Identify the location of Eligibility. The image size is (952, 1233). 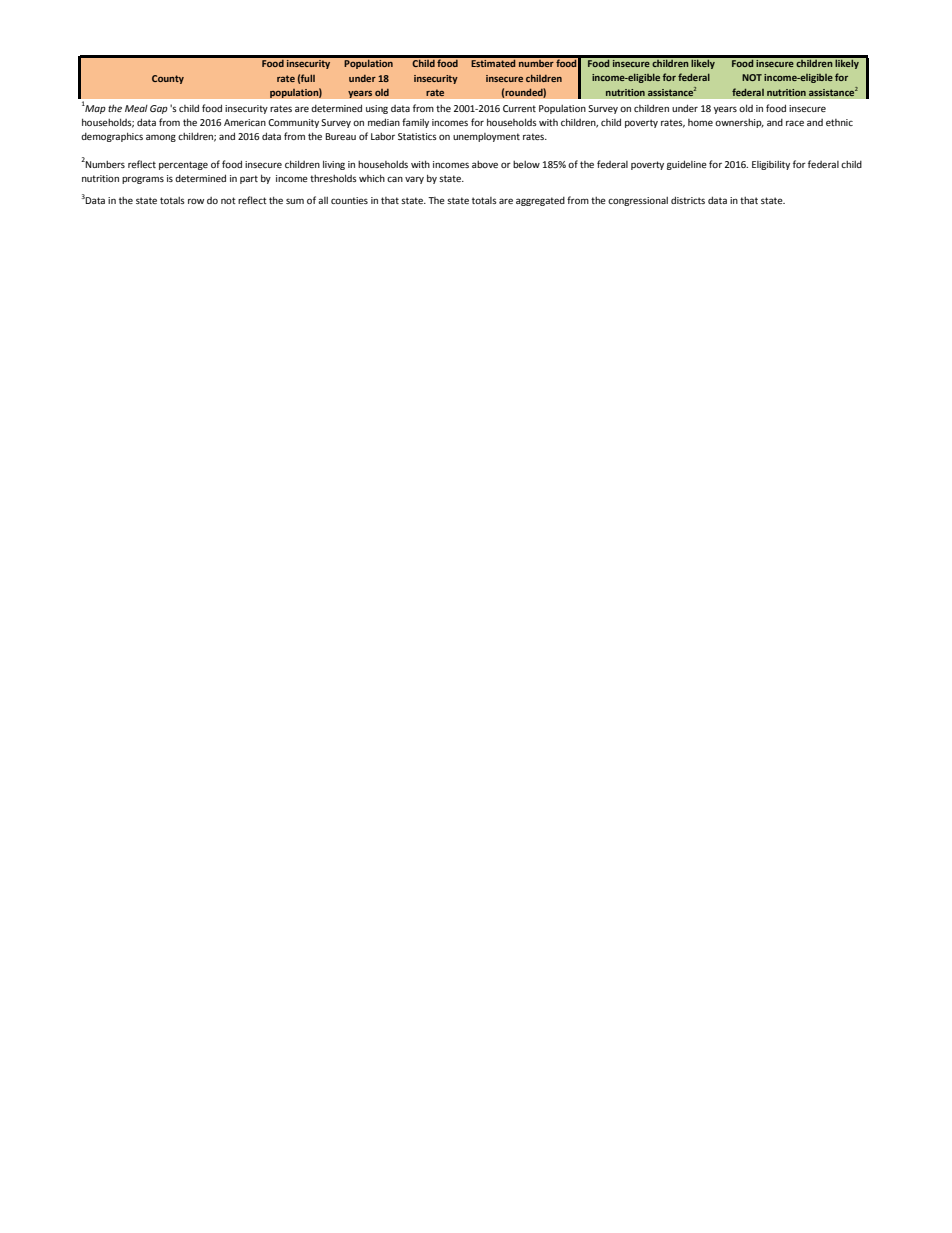
(771, 165).
